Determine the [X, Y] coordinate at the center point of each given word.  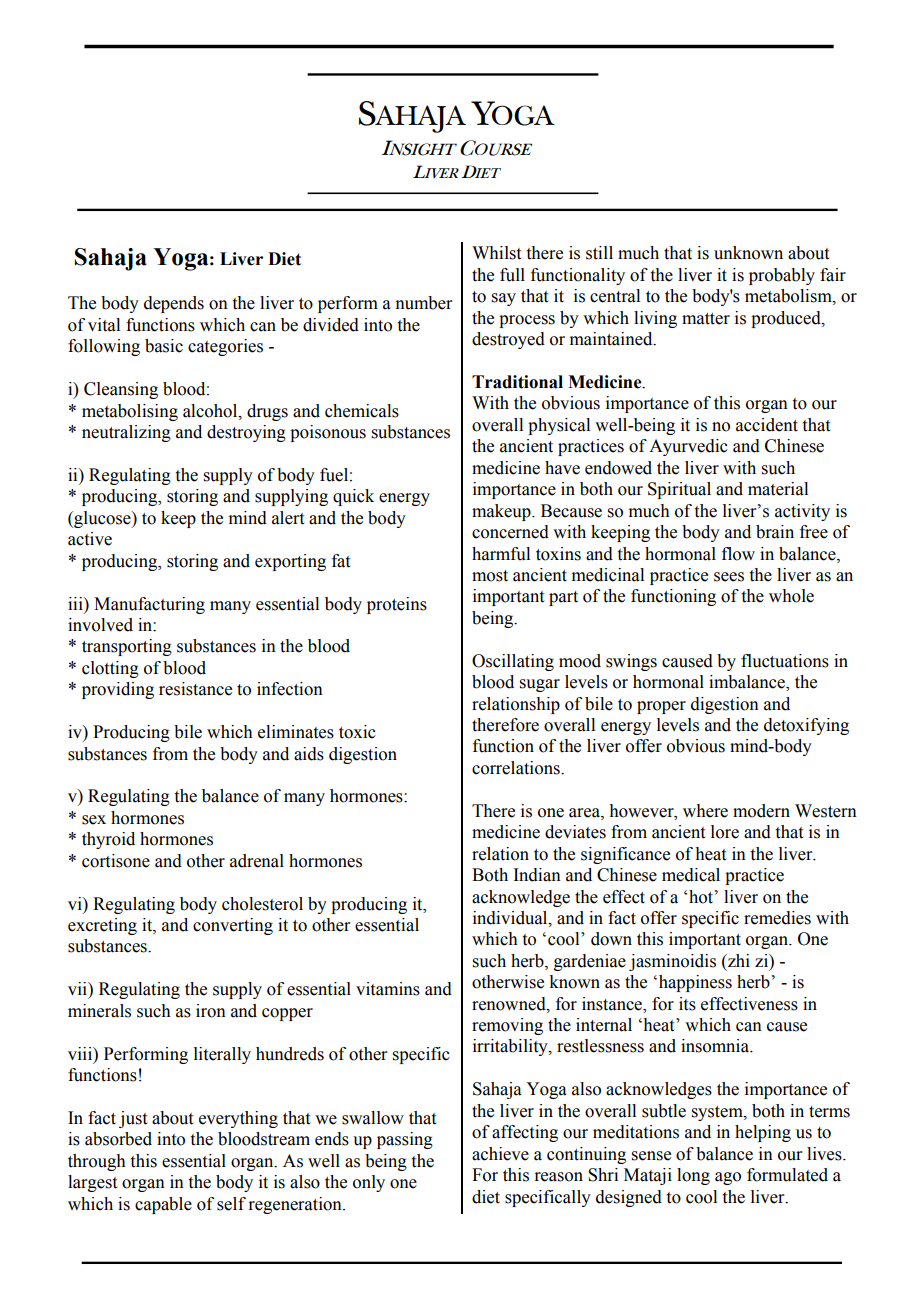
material [778, 489]
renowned [510, 1004]
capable [163, 1205]
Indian [537, 875]
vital [104, 325]
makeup [502, 512]
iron [211, 1011]
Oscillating [513, 662]
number [424, 303]
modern [761, 811]
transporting [127, 647]
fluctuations [785, 661]
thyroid [108, 840]
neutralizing [126, 433]
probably [782, 276]
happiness [694, 983]
